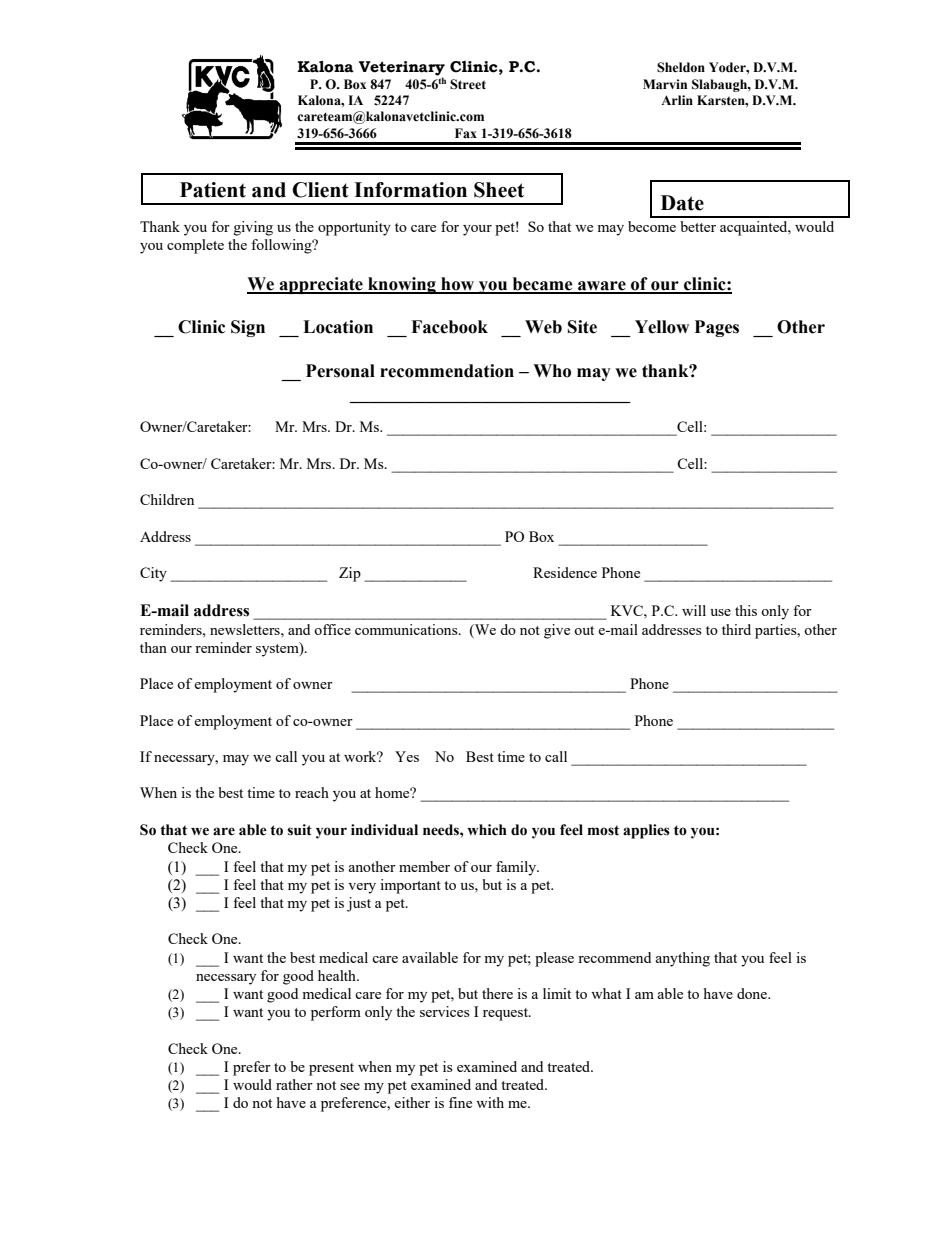 This page has height=1233, width=952. What do you see at coordinates (662, 327) in the page?
I see `Yellow` at bounding box center [662, 327].
